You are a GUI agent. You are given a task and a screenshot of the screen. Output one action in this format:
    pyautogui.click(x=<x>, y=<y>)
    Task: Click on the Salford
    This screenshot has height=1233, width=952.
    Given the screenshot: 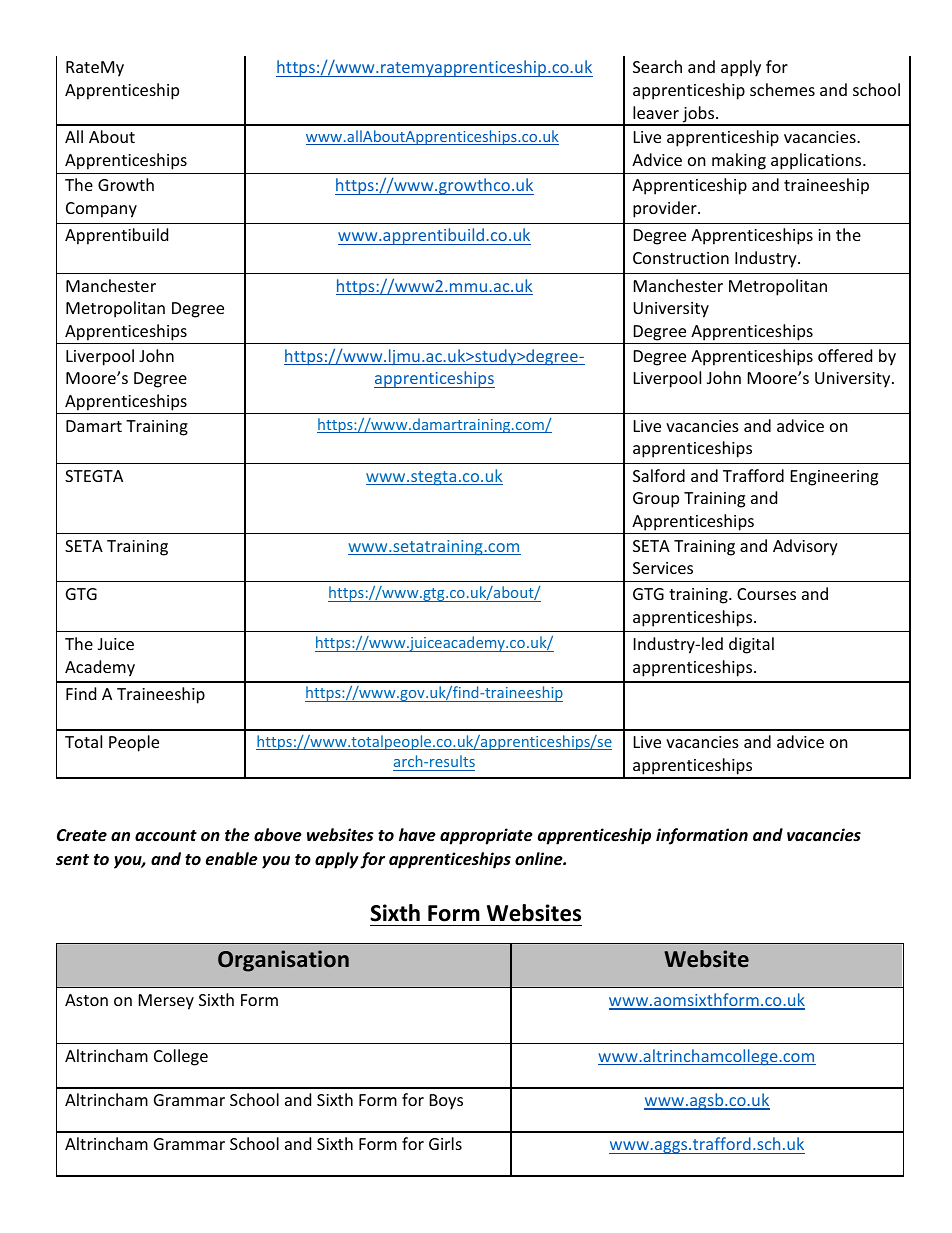 What is the action you would take?
    pyautogui.click(x=659, y=475)
